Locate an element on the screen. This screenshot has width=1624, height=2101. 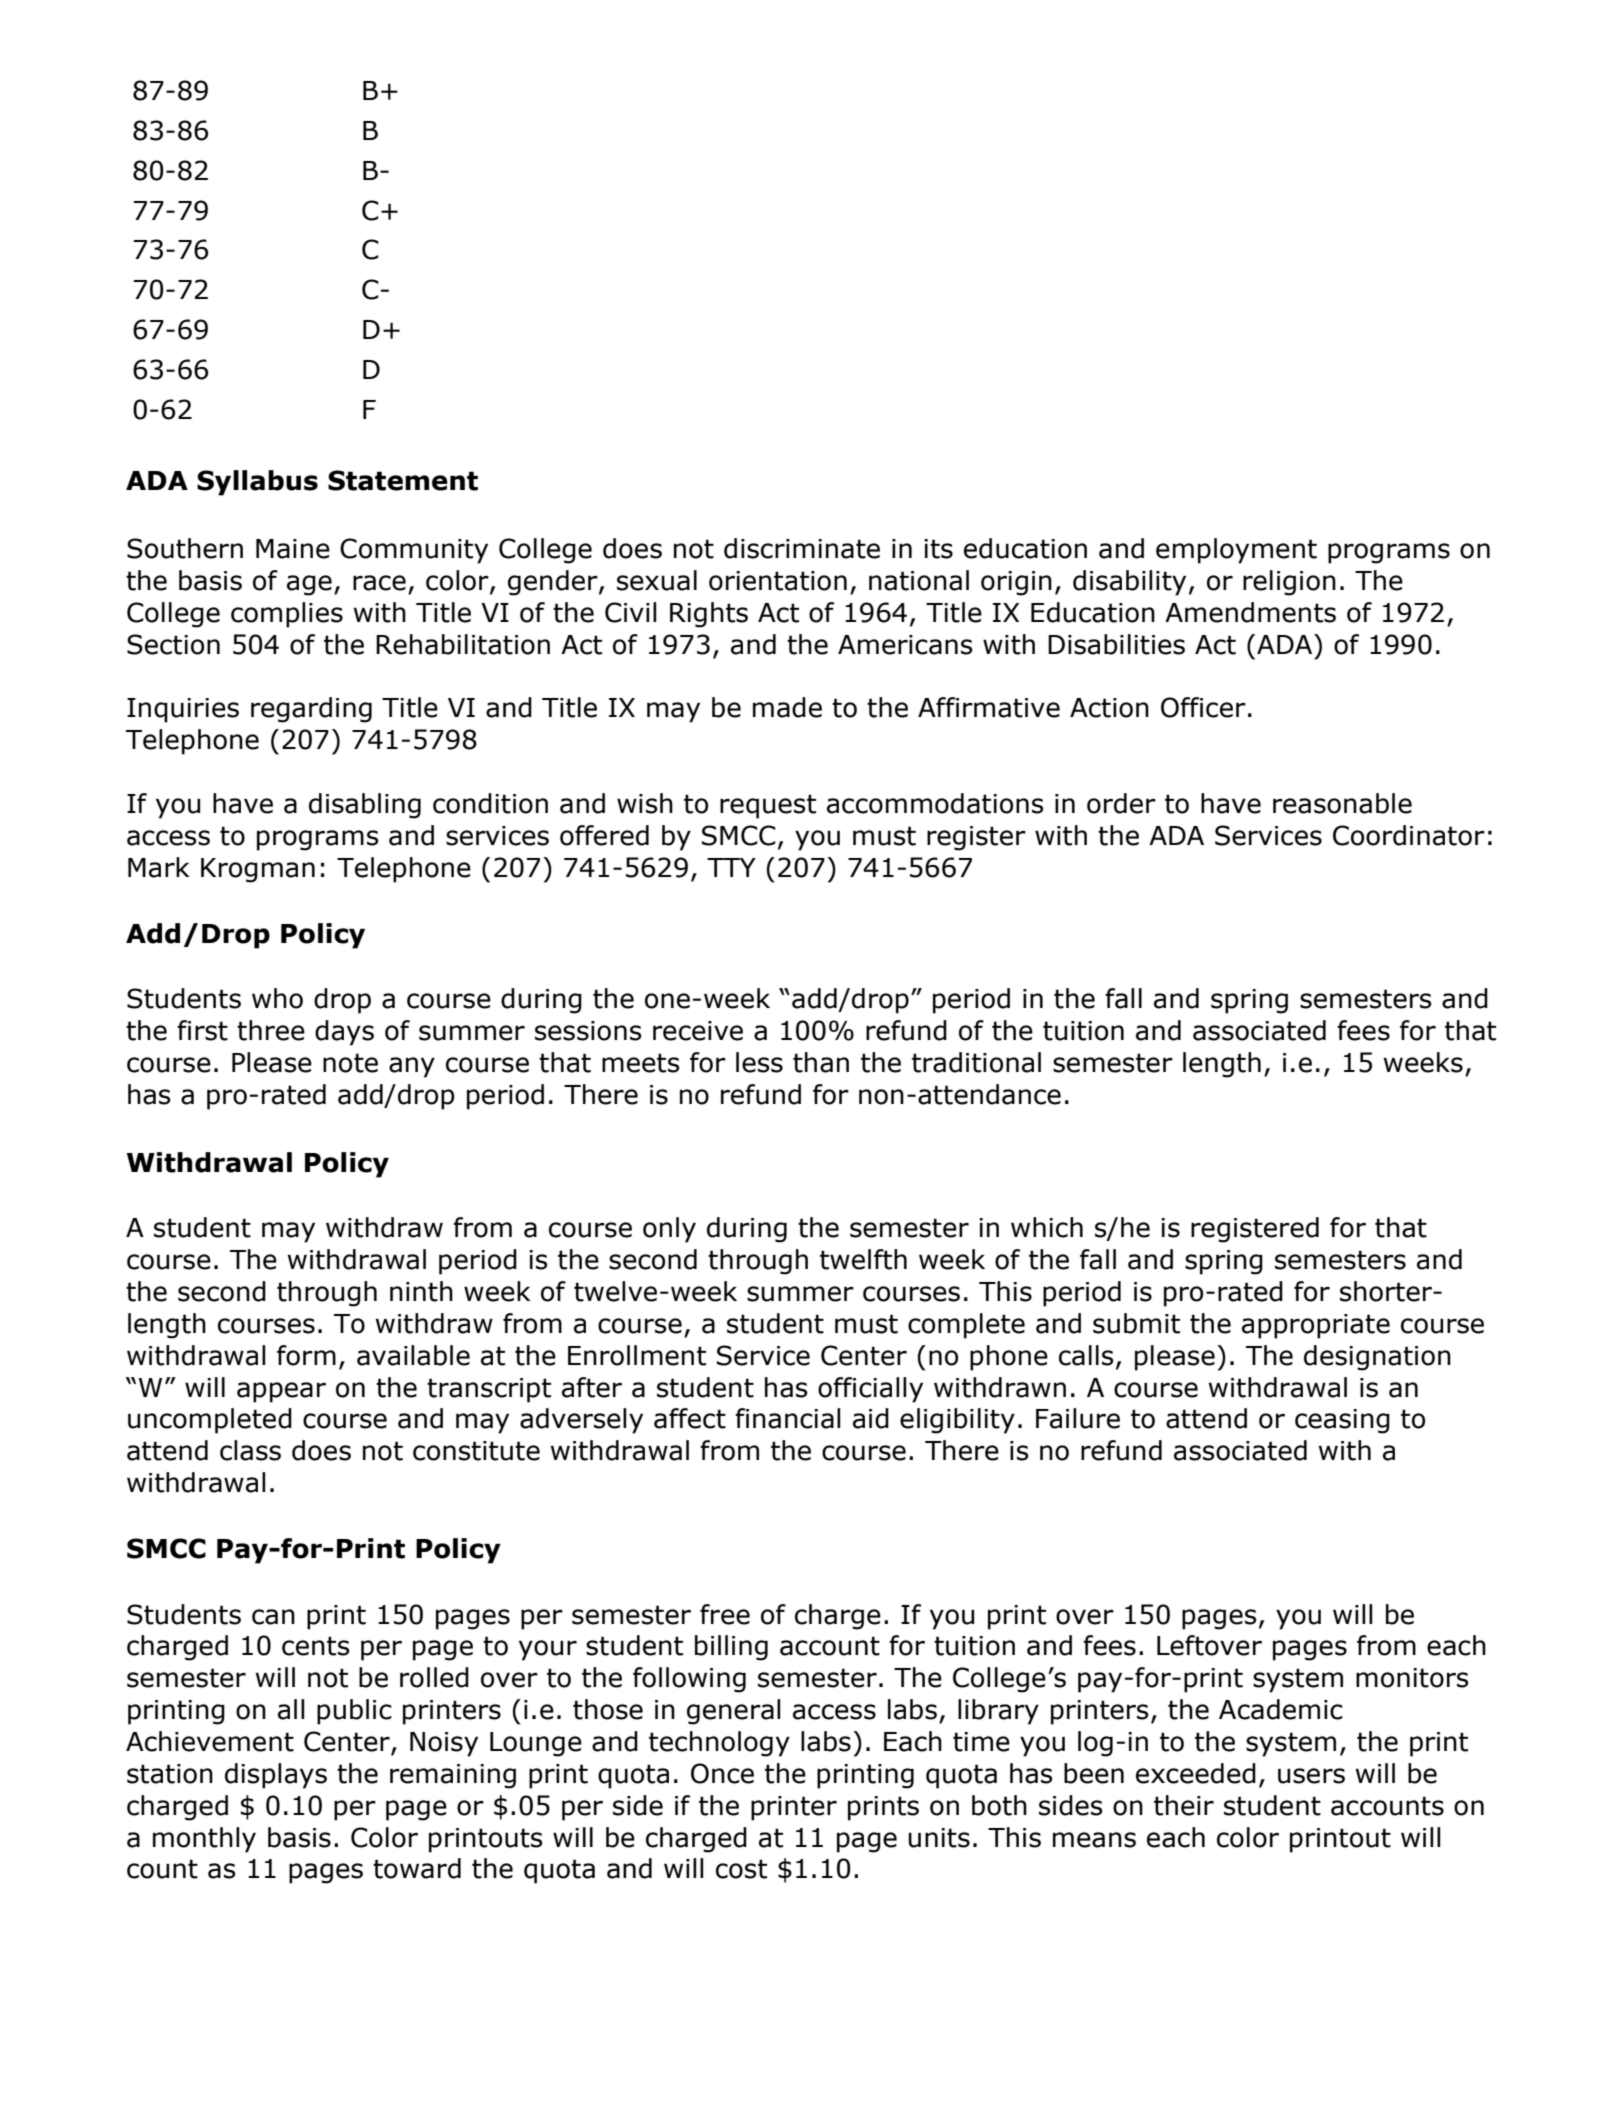
displays is located at coordinates (276, 1776).
